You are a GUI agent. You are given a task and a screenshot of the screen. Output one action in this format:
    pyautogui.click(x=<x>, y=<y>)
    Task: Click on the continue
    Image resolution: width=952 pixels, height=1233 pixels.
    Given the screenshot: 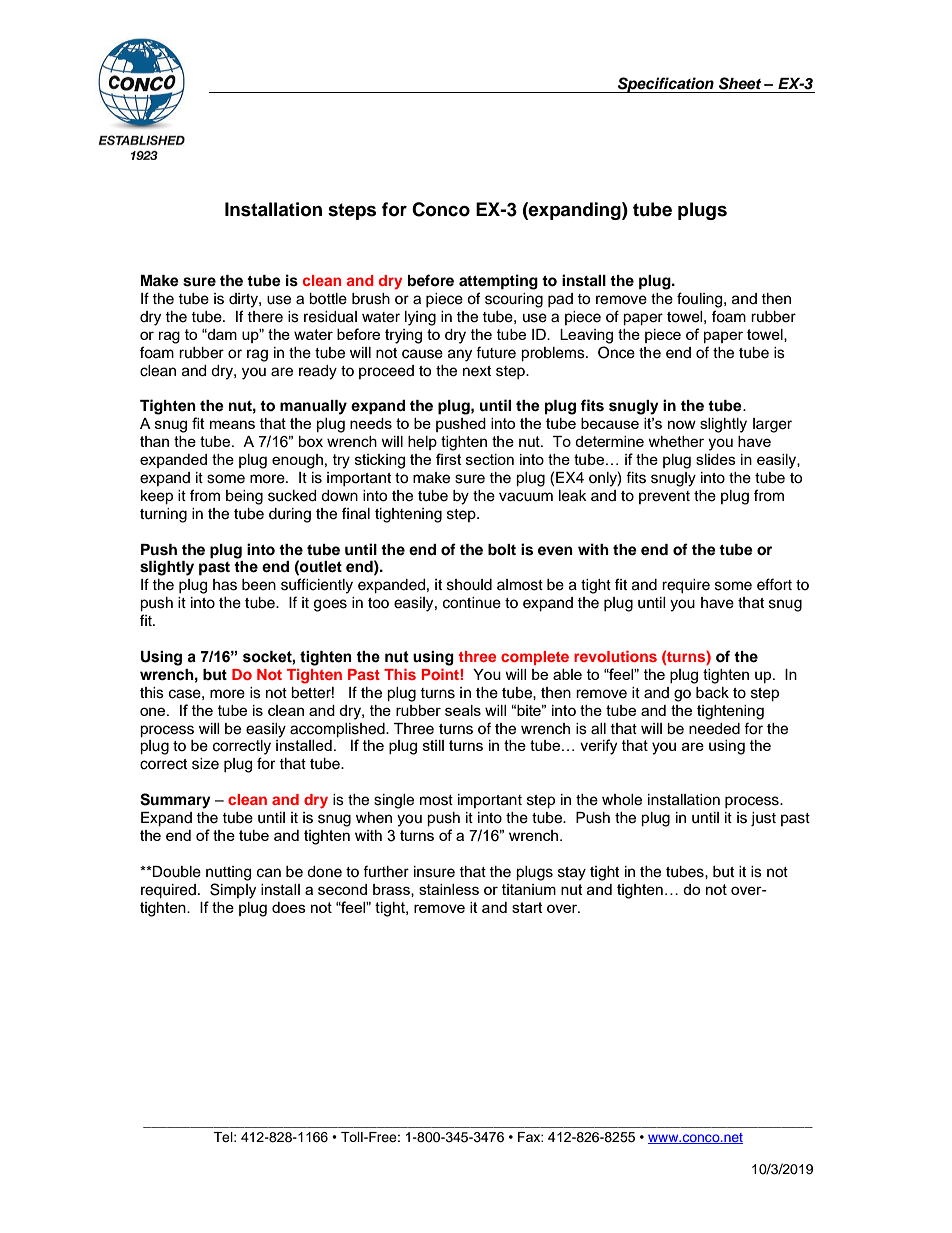 What is the action you would take?
    pyautogui.click(x=472, y=603)
